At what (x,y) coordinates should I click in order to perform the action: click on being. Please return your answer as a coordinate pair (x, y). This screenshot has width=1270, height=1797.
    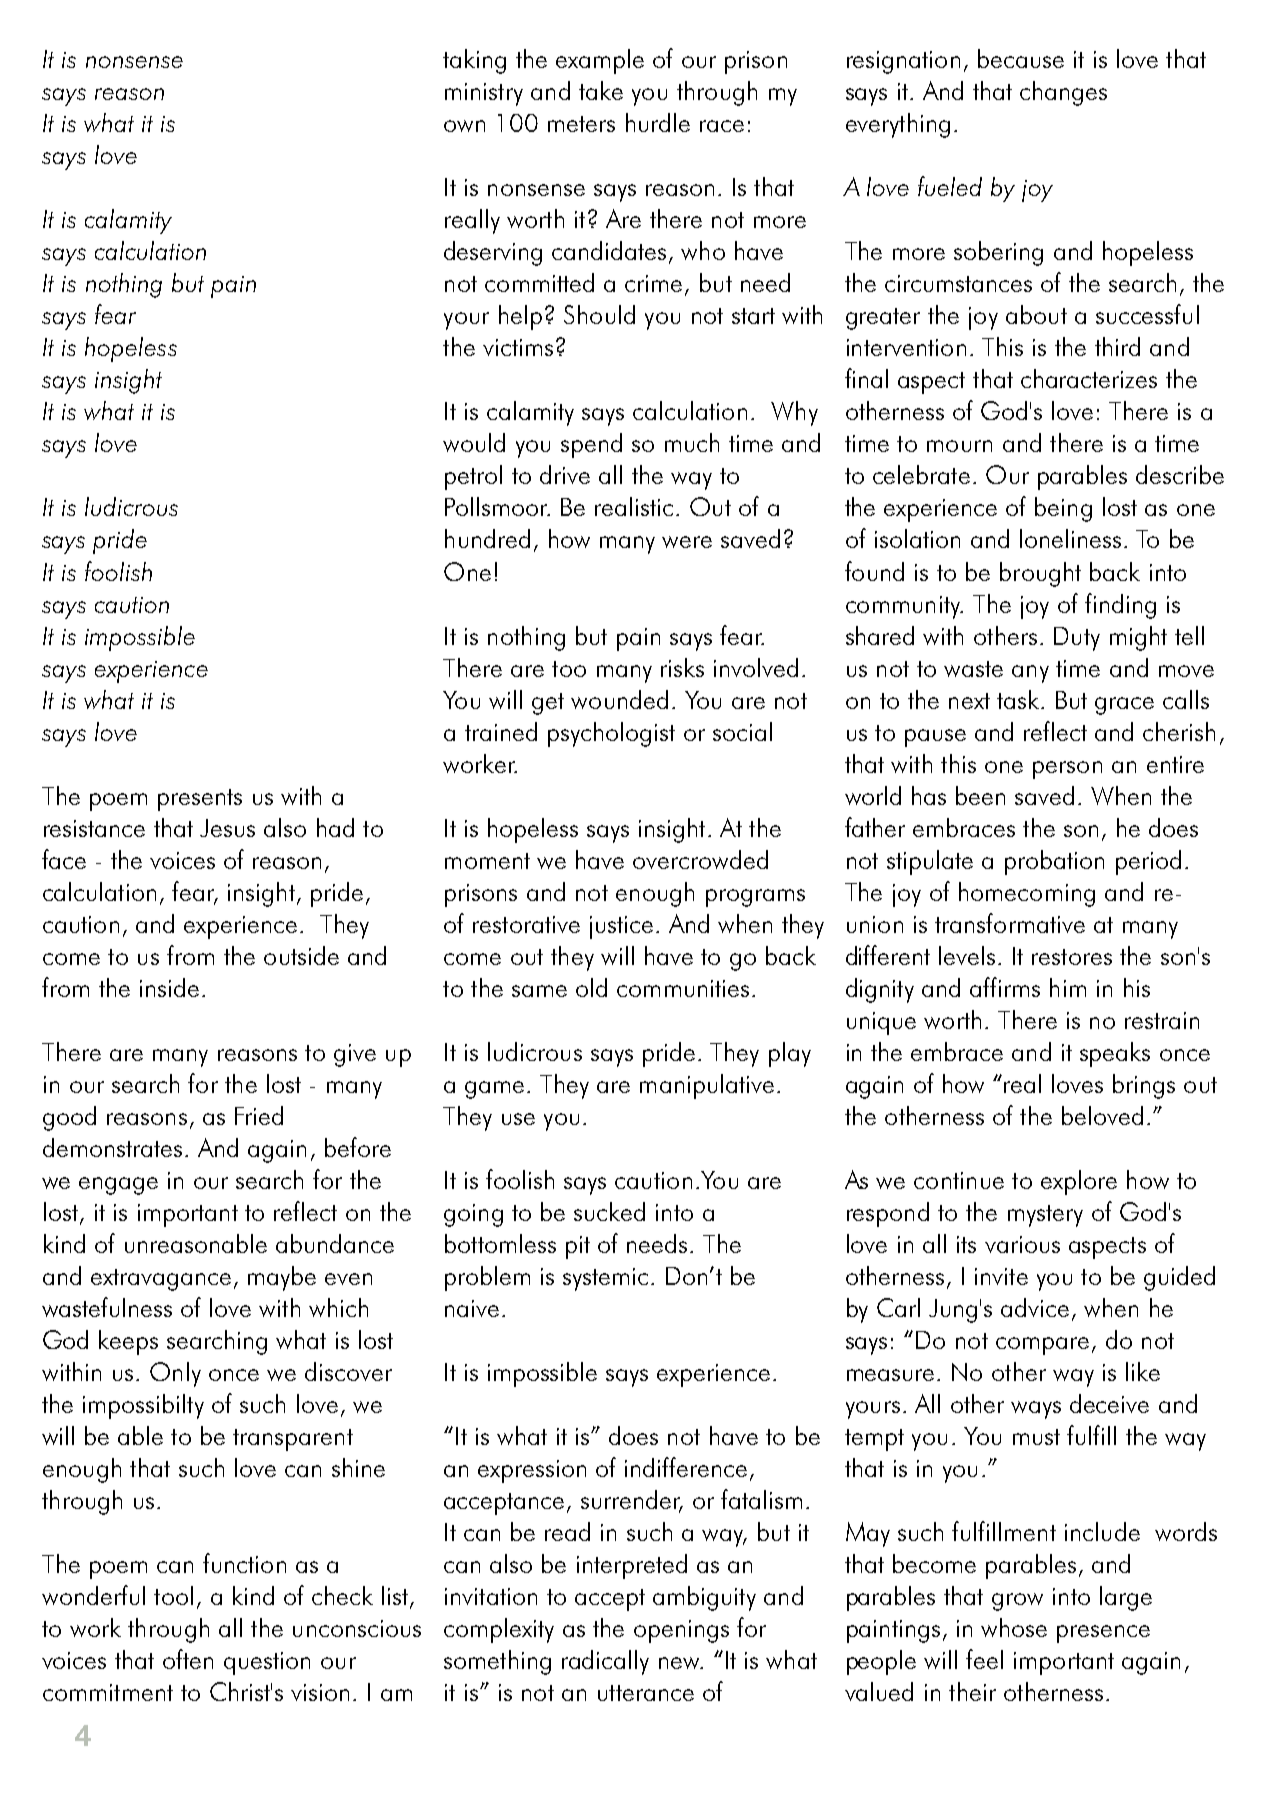
    Looking at the image, I should click on (1063, 509).
